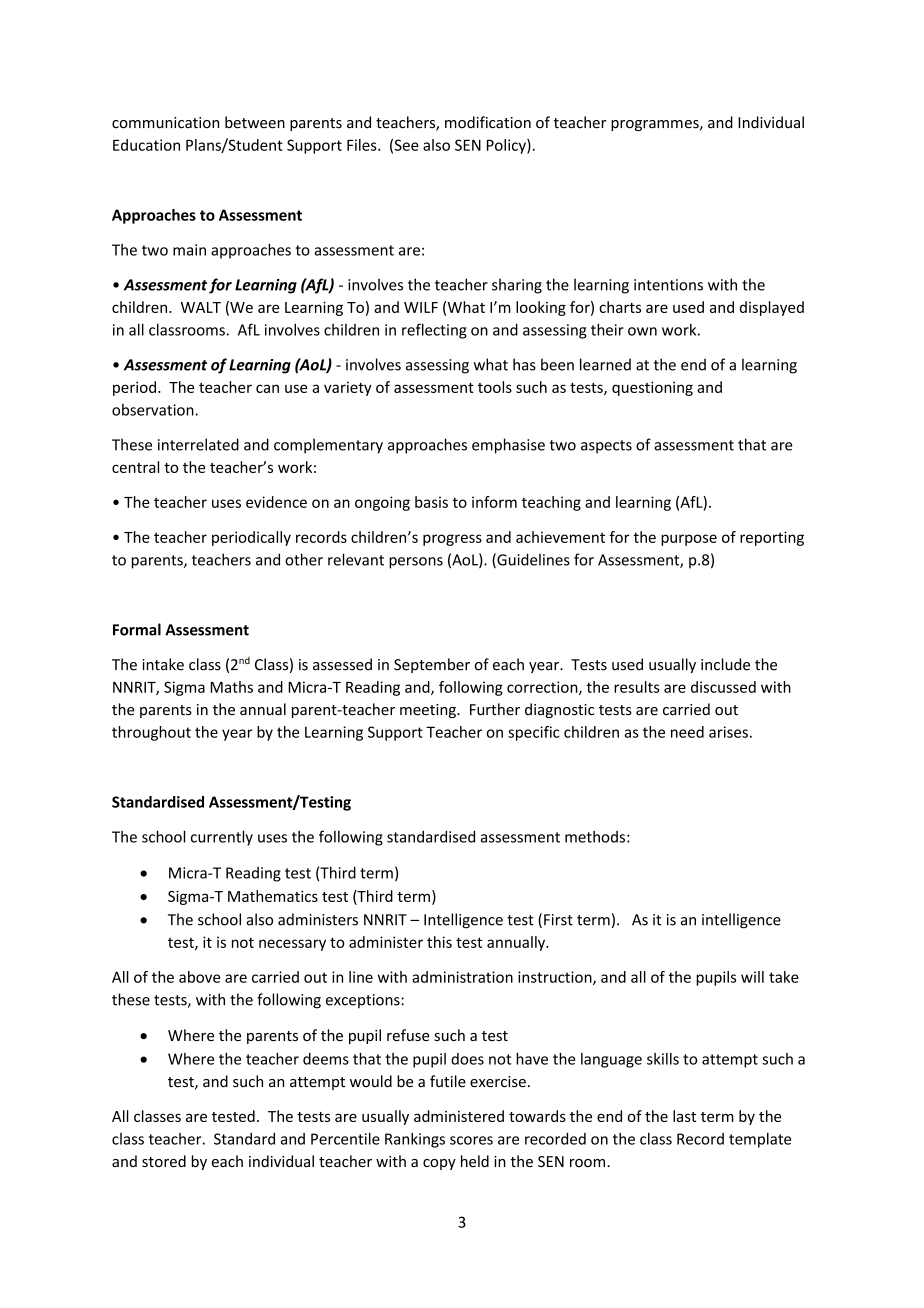 The width and height of the image is (924, 1308). I want to click on last, so click(684, 1116).
